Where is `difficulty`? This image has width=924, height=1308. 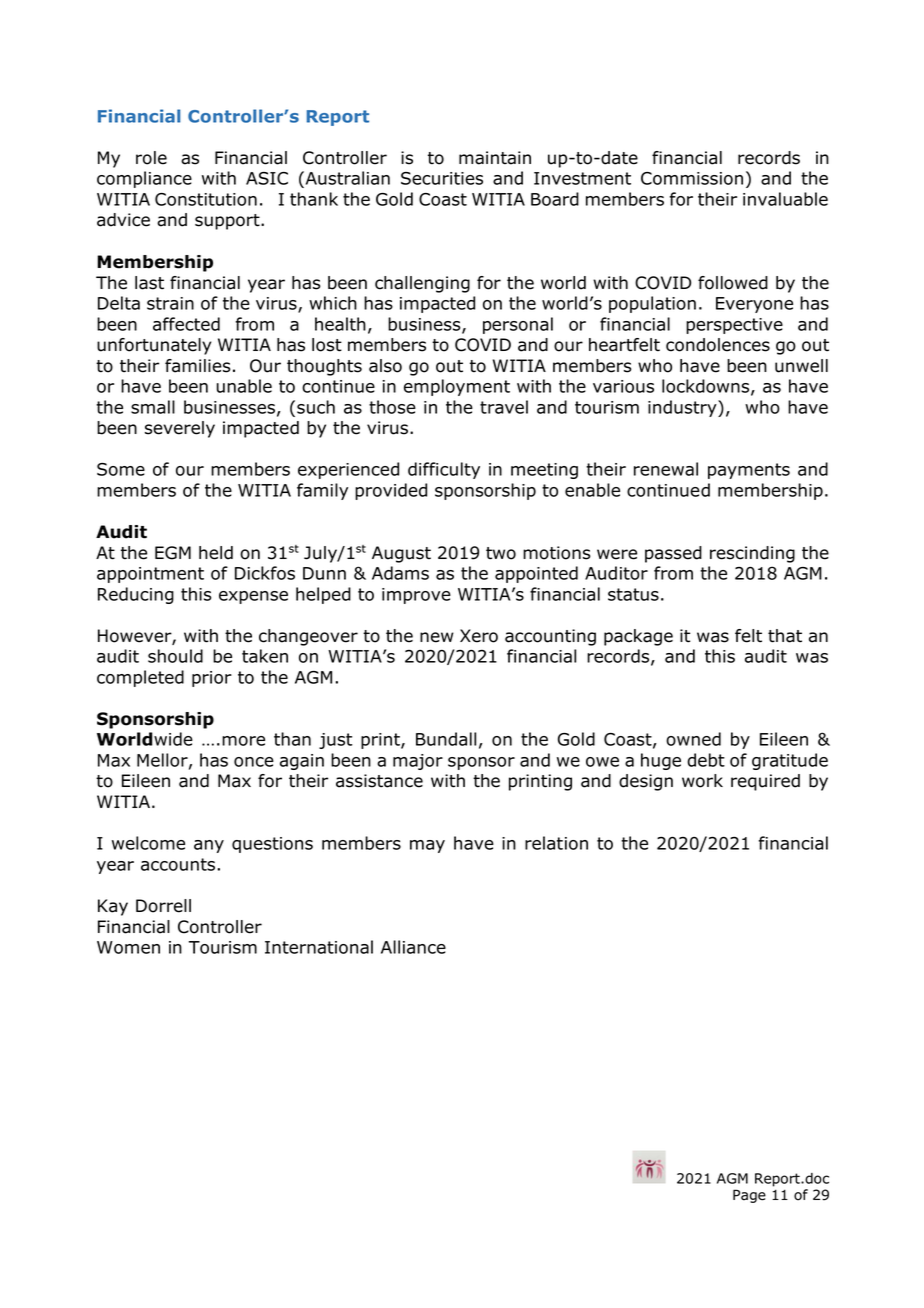 difficulty is located at coordinates (444, 470).
